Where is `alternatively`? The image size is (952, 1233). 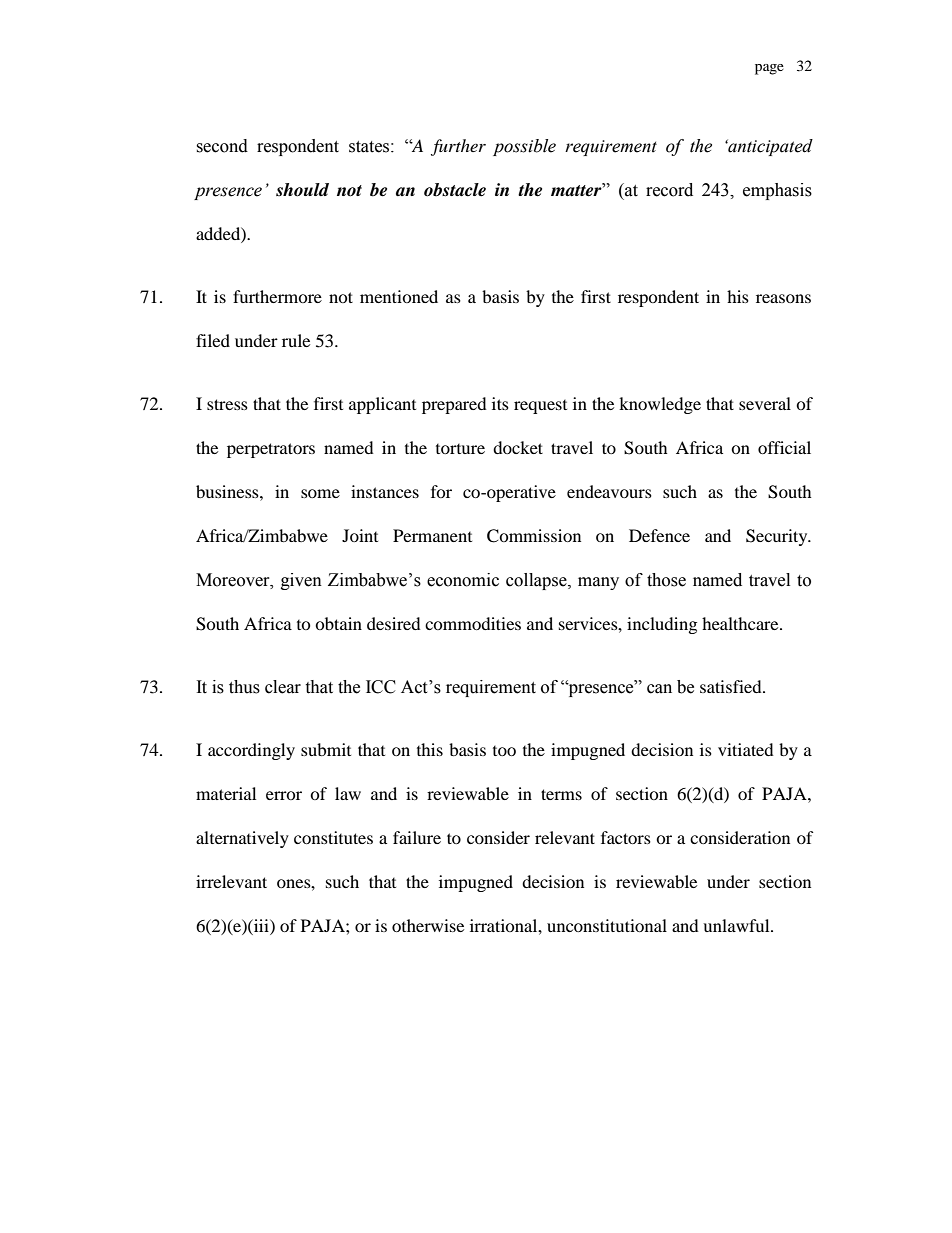 alternatively is located at coordinates (242, 839).
